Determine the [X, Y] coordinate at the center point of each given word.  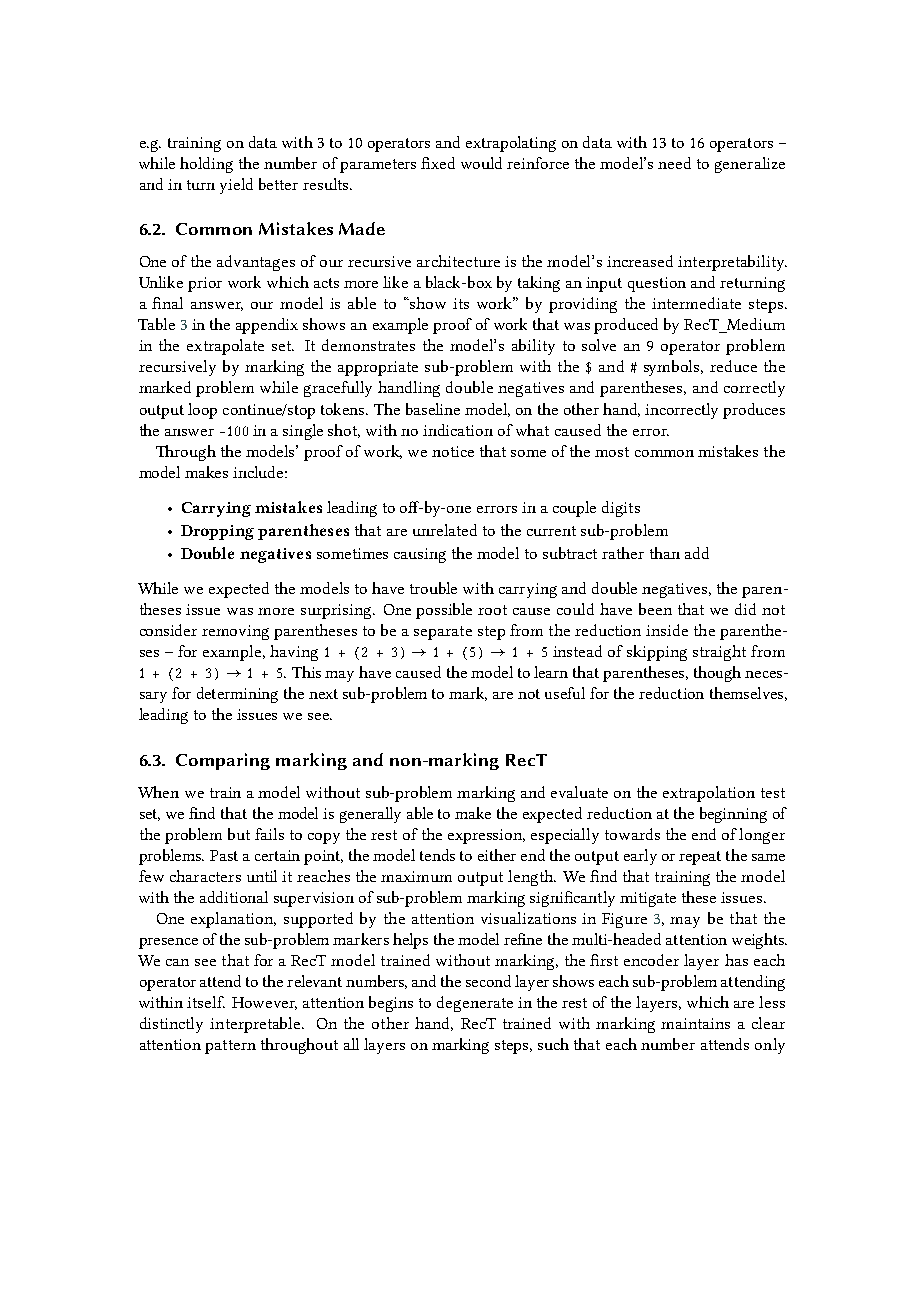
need [674, 163]
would [481, 163]
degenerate [475, 1004]
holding [206, 165]
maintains [695, 1023]
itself [206, 1002]
